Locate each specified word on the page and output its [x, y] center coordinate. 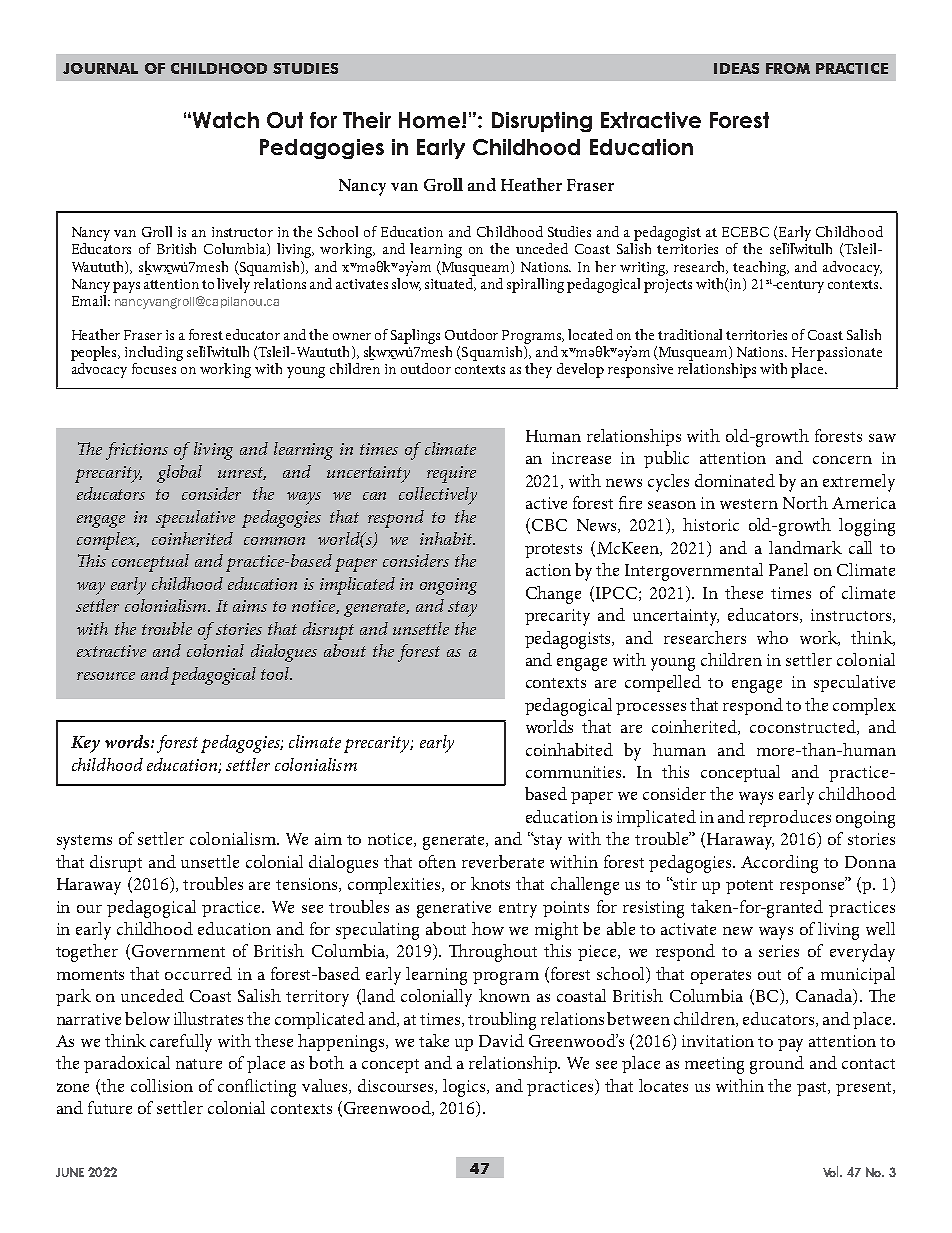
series [779, 951]
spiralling [535, 285]
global [179, 474]
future [110, 1107]
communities [575, 772]
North [805, 502]
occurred [198, 973]
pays [126, 287]
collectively [438, 496]
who [772, 637]
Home [429, 120]
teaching [761, 268]
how [488, 928]
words [128, 741]
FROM [788, 68]
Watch [226, 120]
